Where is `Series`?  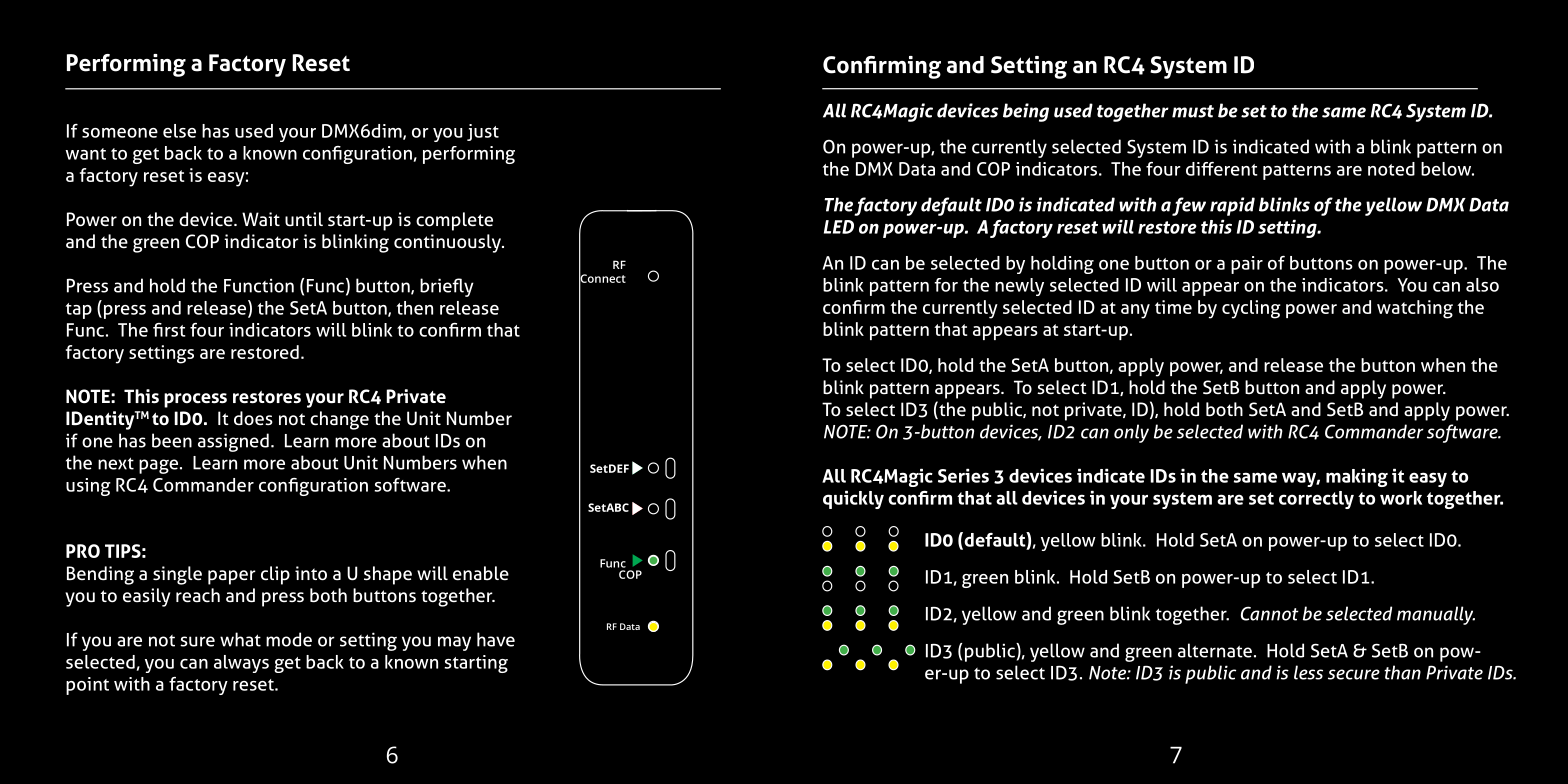 Series is located at coordinates (963, 475).
